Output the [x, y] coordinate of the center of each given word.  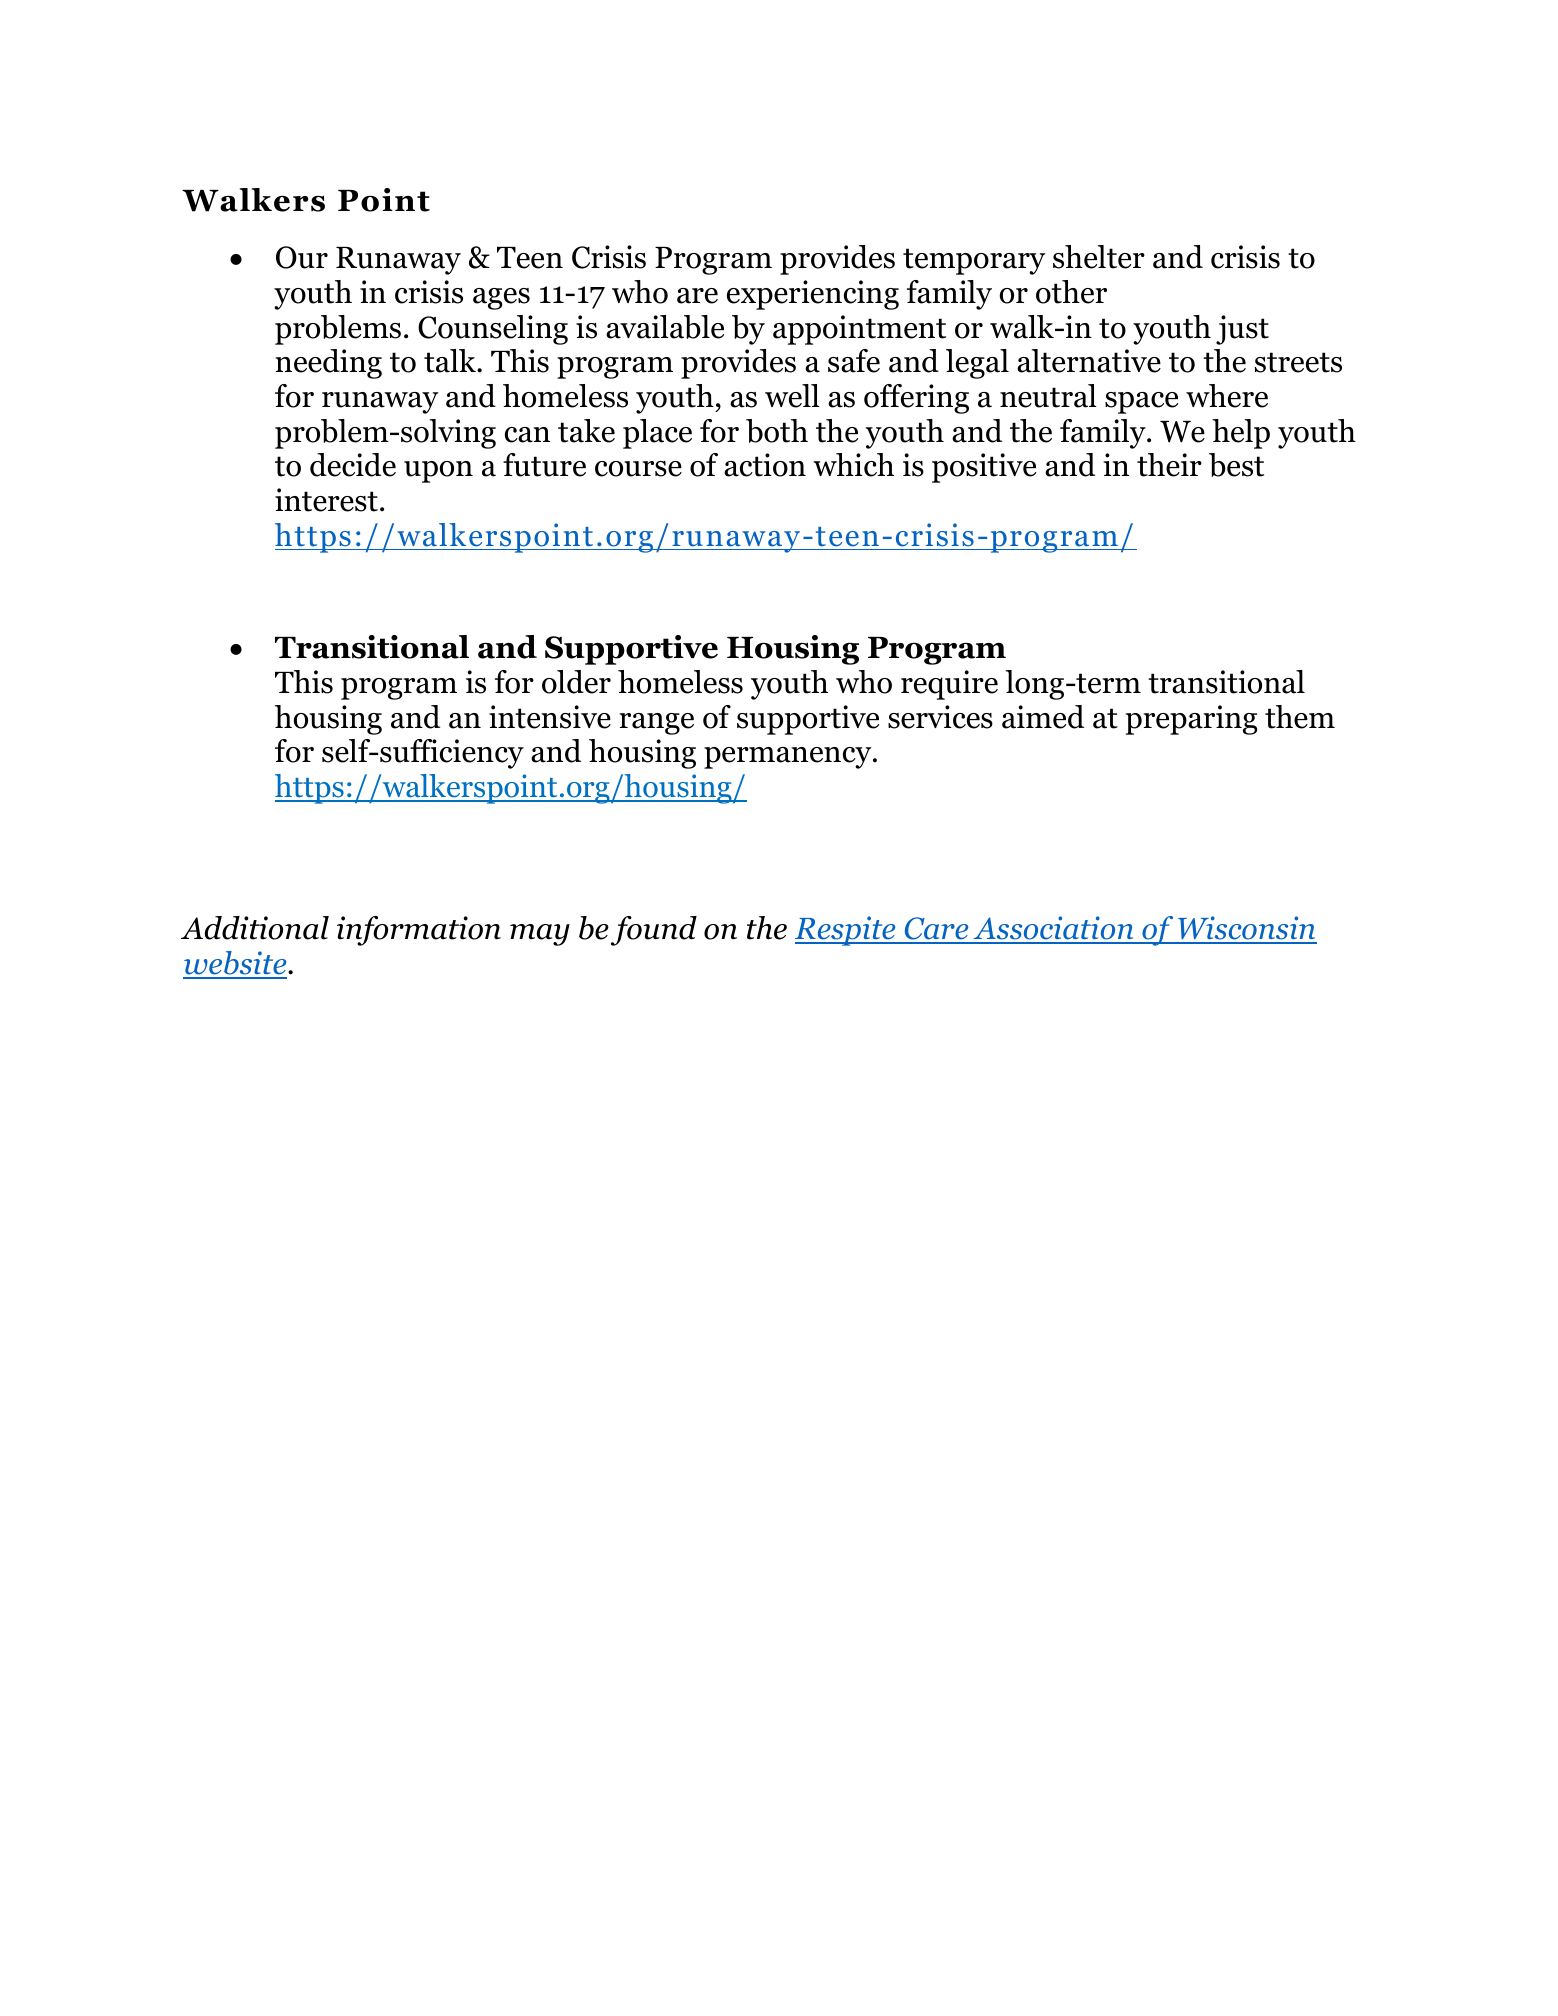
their [1169, 465]
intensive [550, 717]
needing [328, 364]
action [765, 465]
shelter [1099, 257]
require [949, 685]
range [656, 724]
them [1300, 717]
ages [501, 299]
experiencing [813, 295]
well [792, 396]
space [1141, 403]
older [576, 682]
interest [326, 500]
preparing [1192, 720]
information [419, 931]
